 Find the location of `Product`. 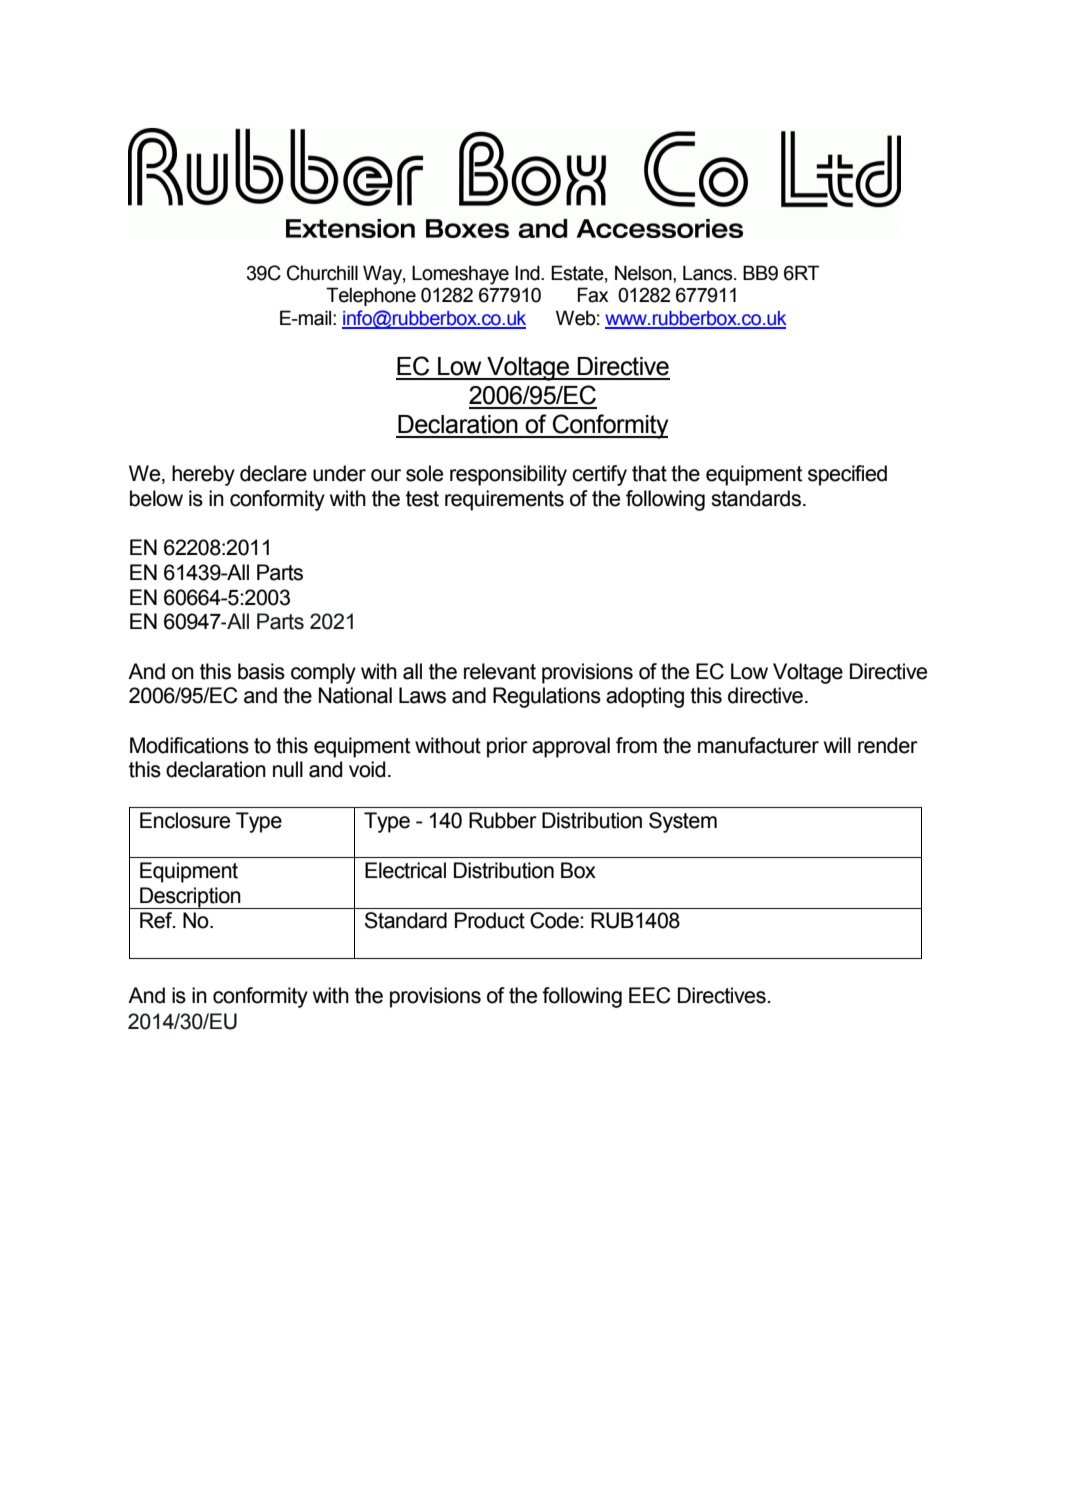

Product is located at coordinates (490, 920).
